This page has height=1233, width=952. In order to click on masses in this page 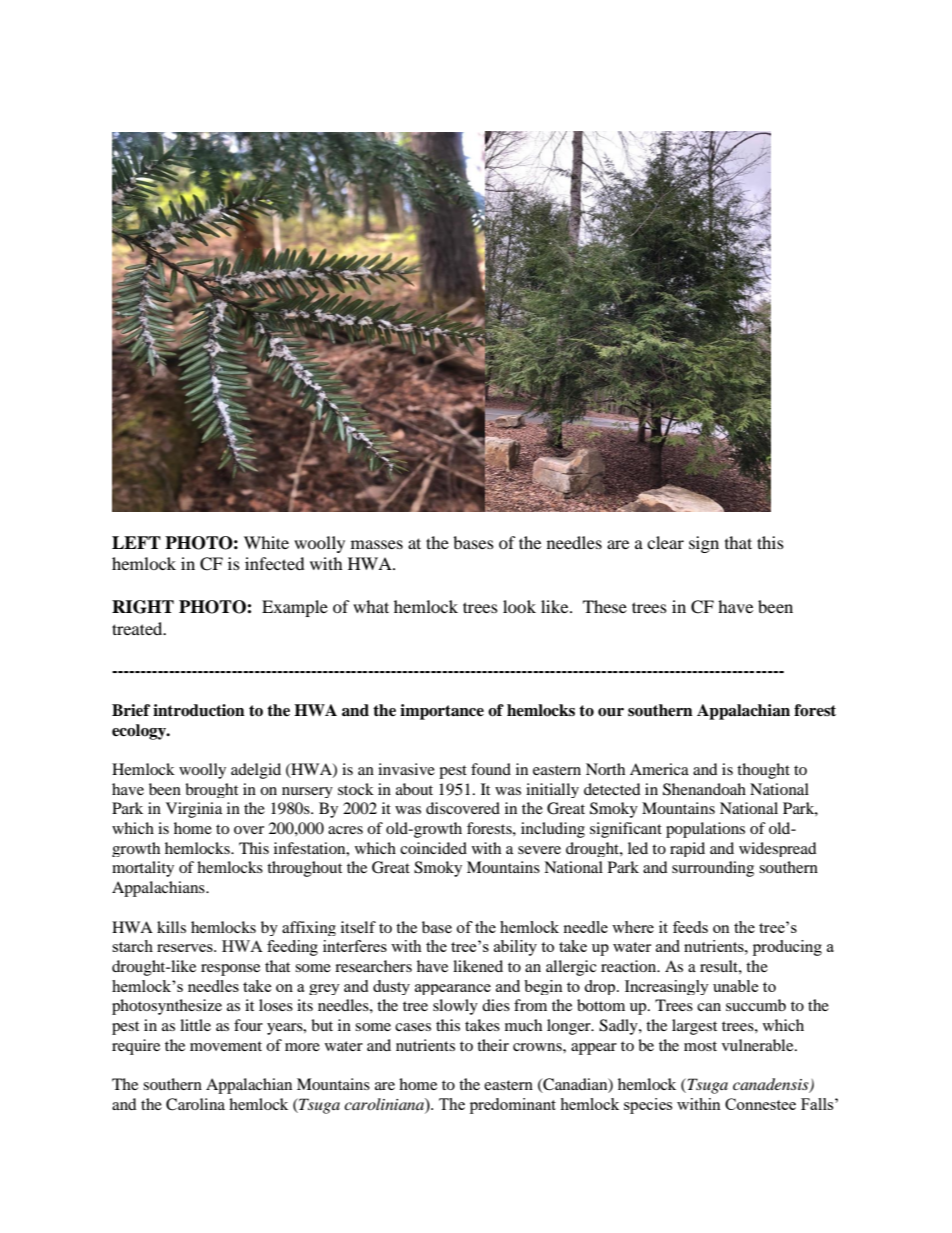, I will do `click(377, 544)`.
